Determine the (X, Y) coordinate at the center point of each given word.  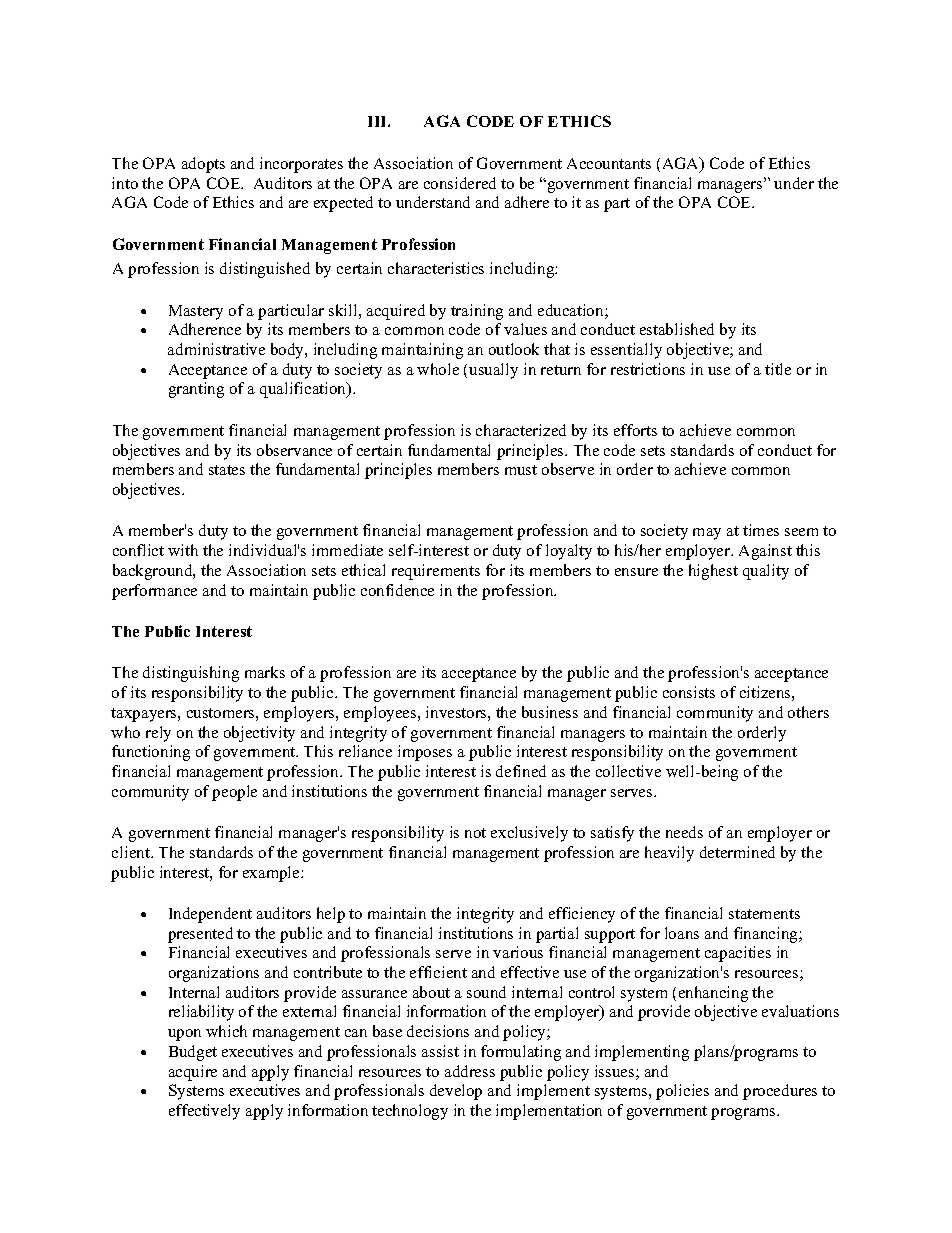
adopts (203, 165)
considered (460, 183)
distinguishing (191, 674)
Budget (193, 1053)
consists (689, 692)
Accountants (609, 163)
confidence (397, 590)
